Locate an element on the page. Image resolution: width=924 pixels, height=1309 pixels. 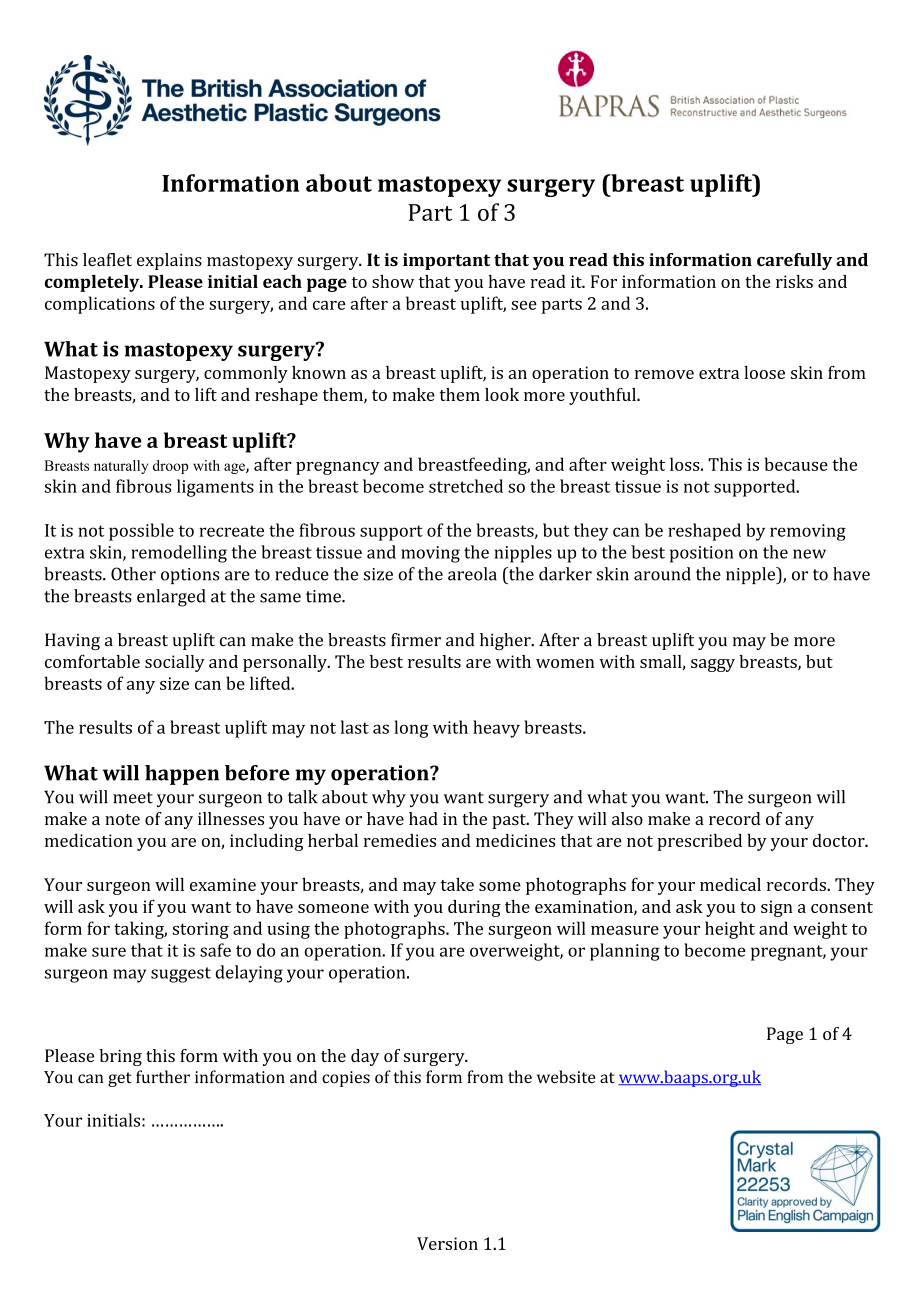
important is located at coordinates (446, 261).
